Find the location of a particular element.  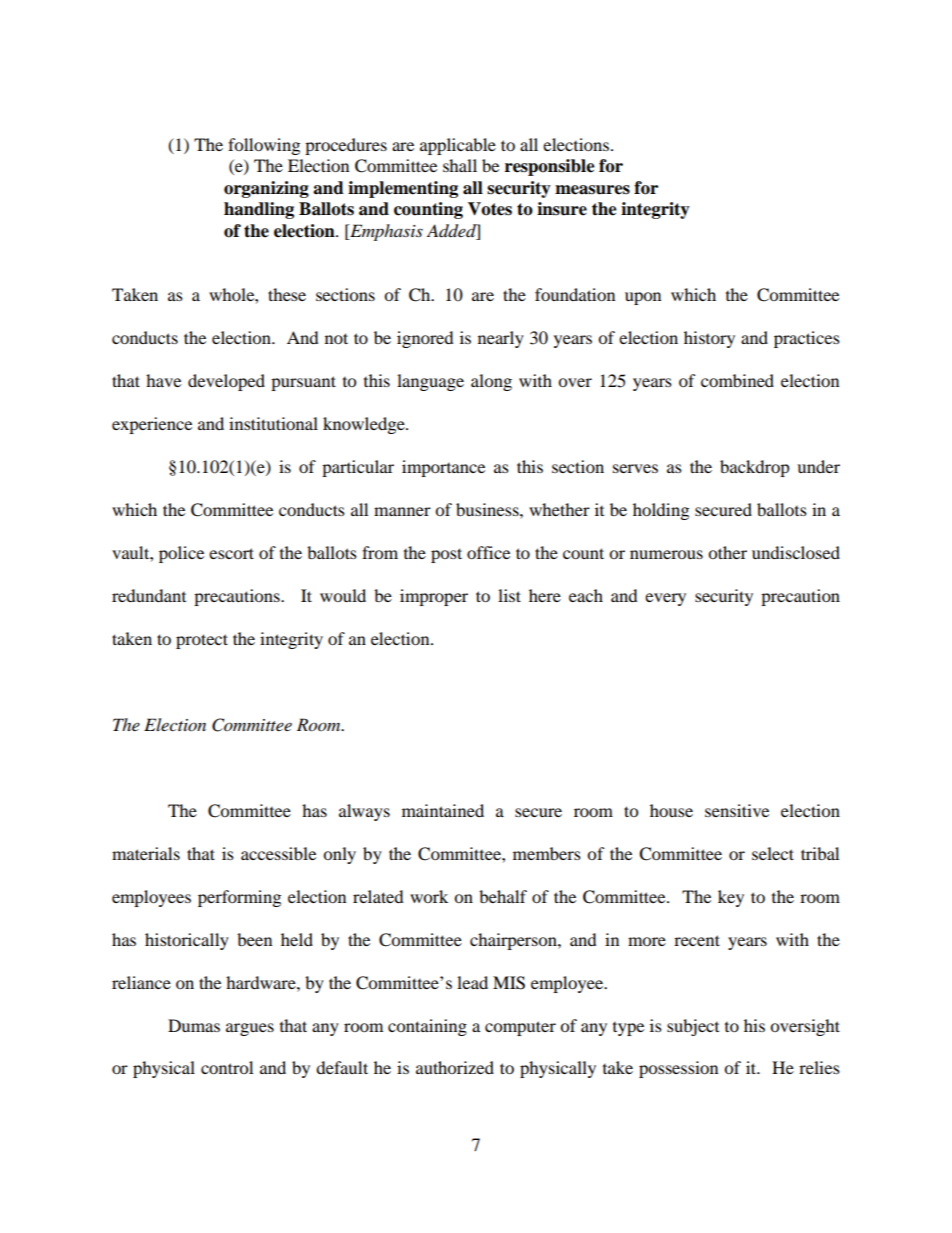

organizing is located at coordinates (266, 189).
